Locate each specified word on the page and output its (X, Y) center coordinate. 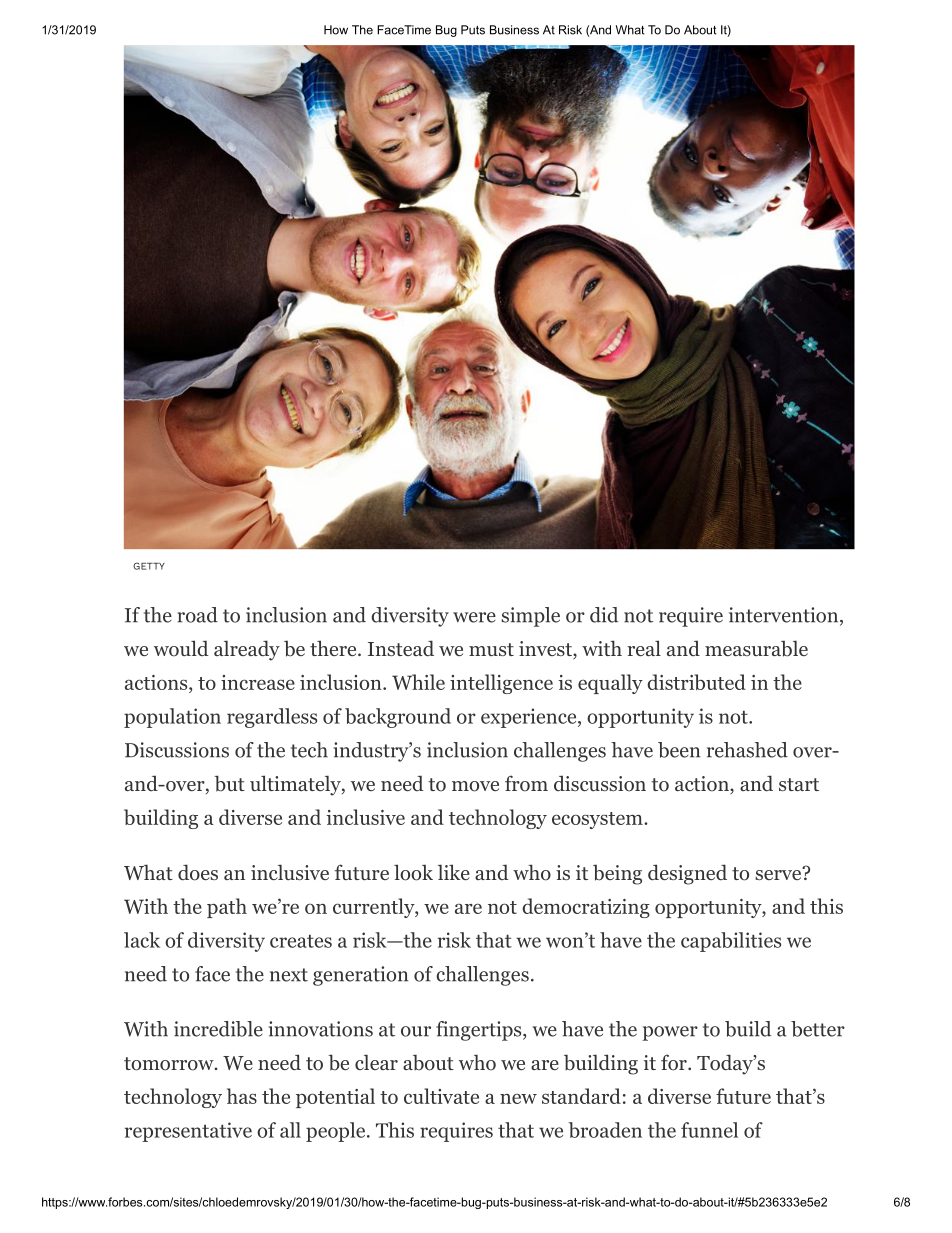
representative (188, 1132)
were (474, 617)
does (198, 872)
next (289, 975)
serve (779, 873)
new (518, 1099)
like (454, 872)
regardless (272, 718)
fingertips (478, 1031)
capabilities (731, 942)
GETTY (149, 566)
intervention (783, 615)
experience (528, 718)
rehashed (747, 750)
